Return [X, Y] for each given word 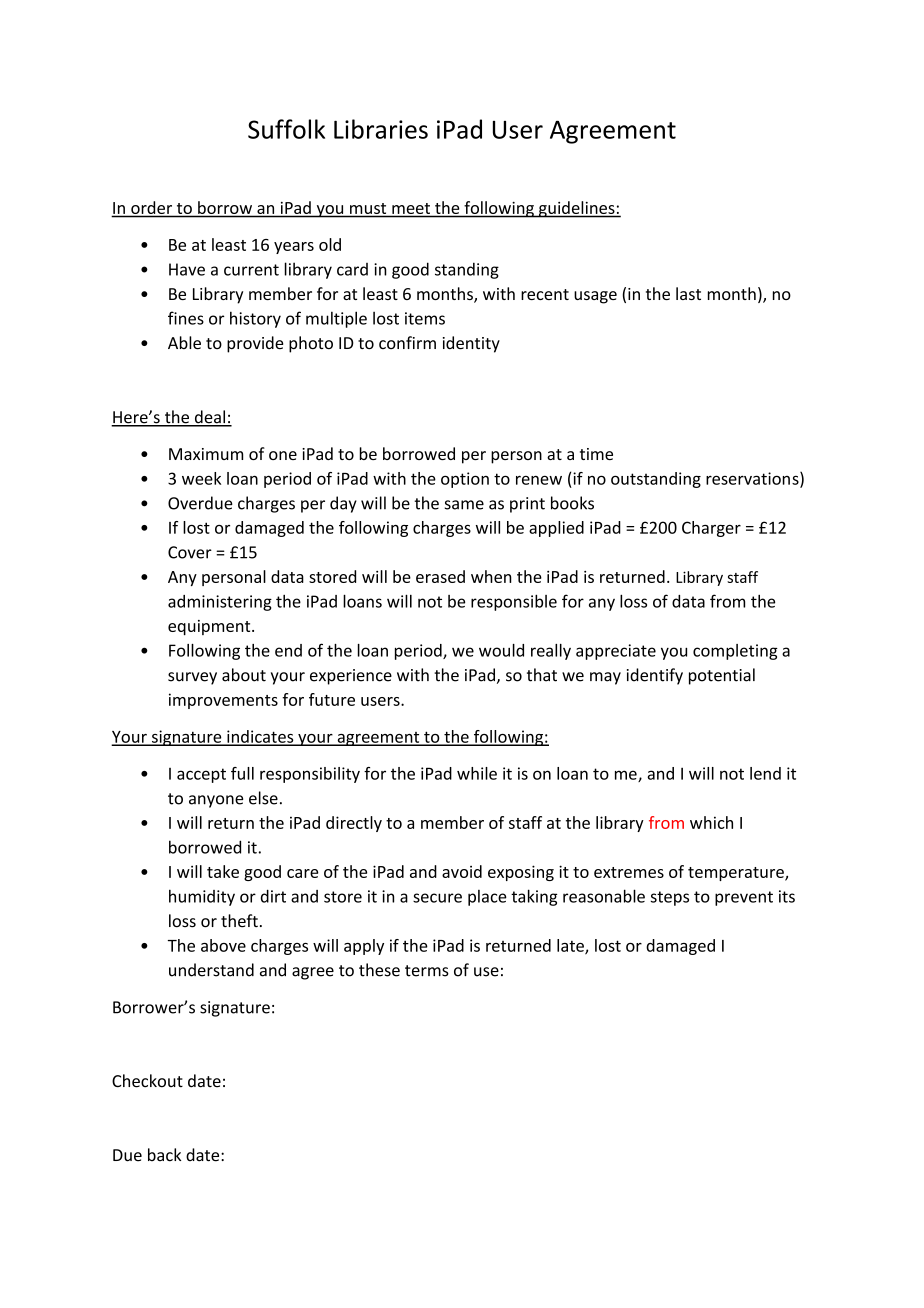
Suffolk [286, 129]
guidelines [576, 209]
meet [411, 208]
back [164, 1155]
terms [427, 971]
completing [735, 652]
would [501, 650]
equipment [210, 628]
